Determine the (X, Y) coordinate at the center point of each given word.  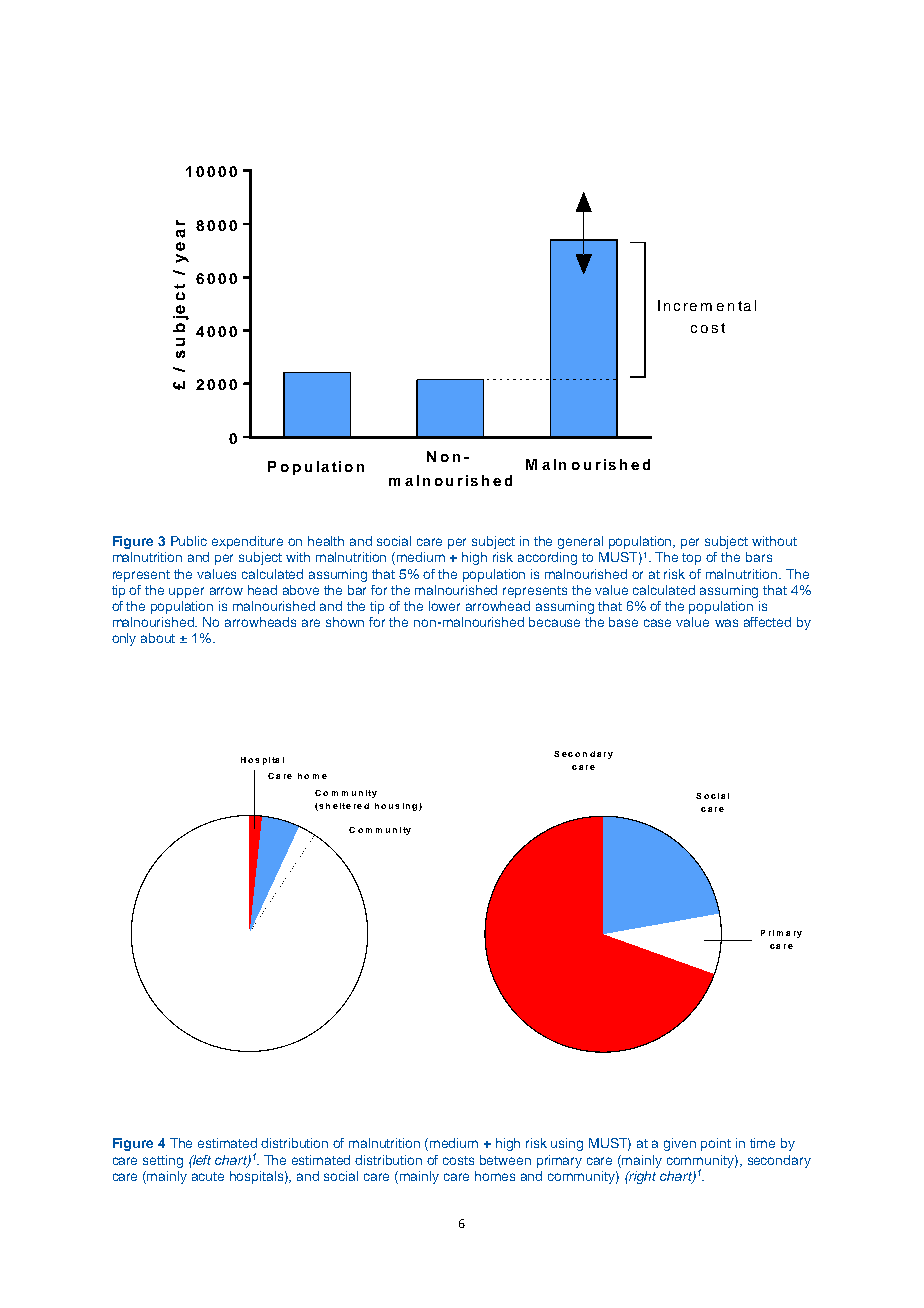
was (726, 623)
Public (189, 541)
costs (458, 1160)
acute (208, 1176)
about (158, 638)
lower (444, 606)
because (554, 622)
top (691, 559)
